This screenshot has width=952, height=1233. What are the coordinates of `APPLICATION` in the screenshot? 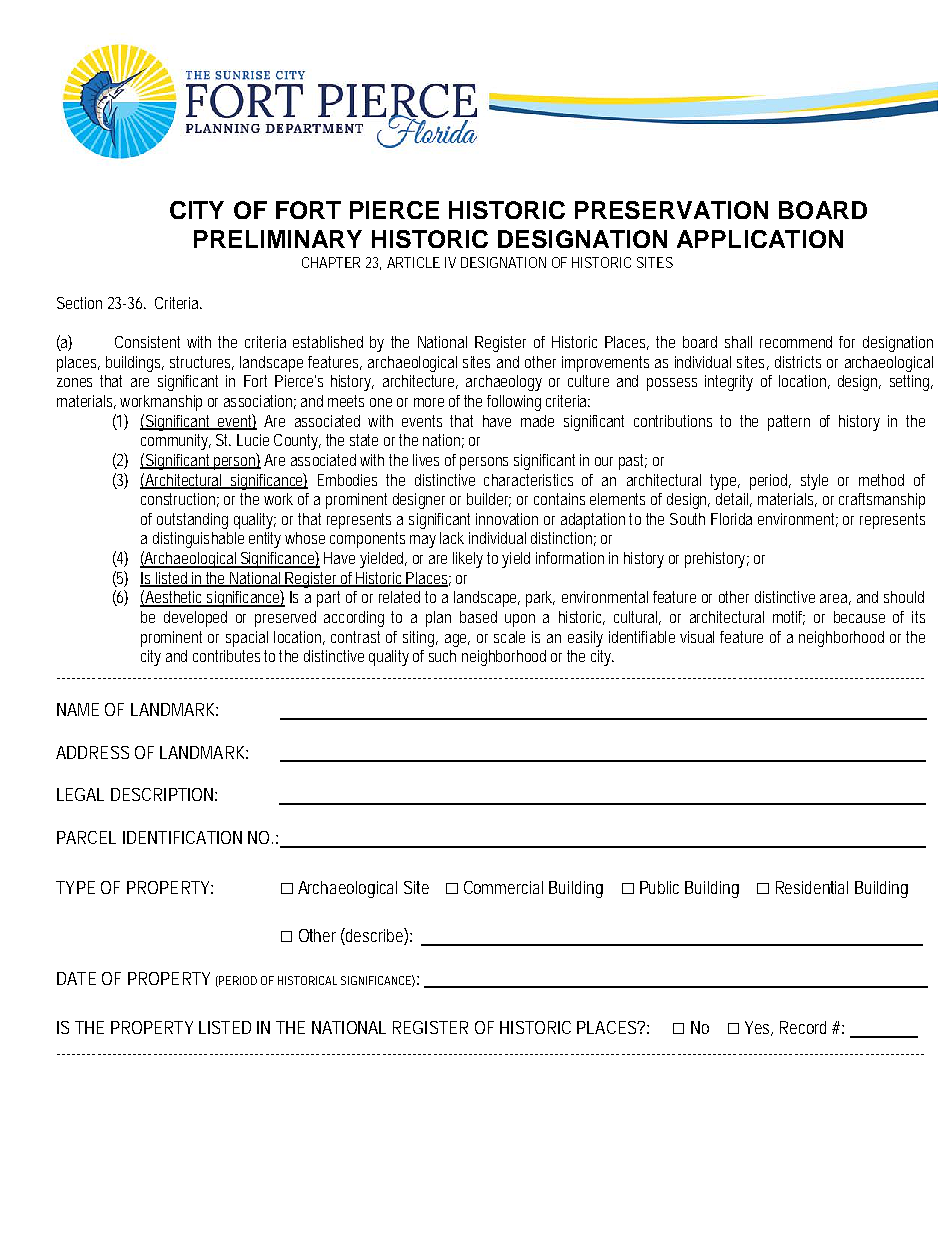 It's located at (760, 239).
